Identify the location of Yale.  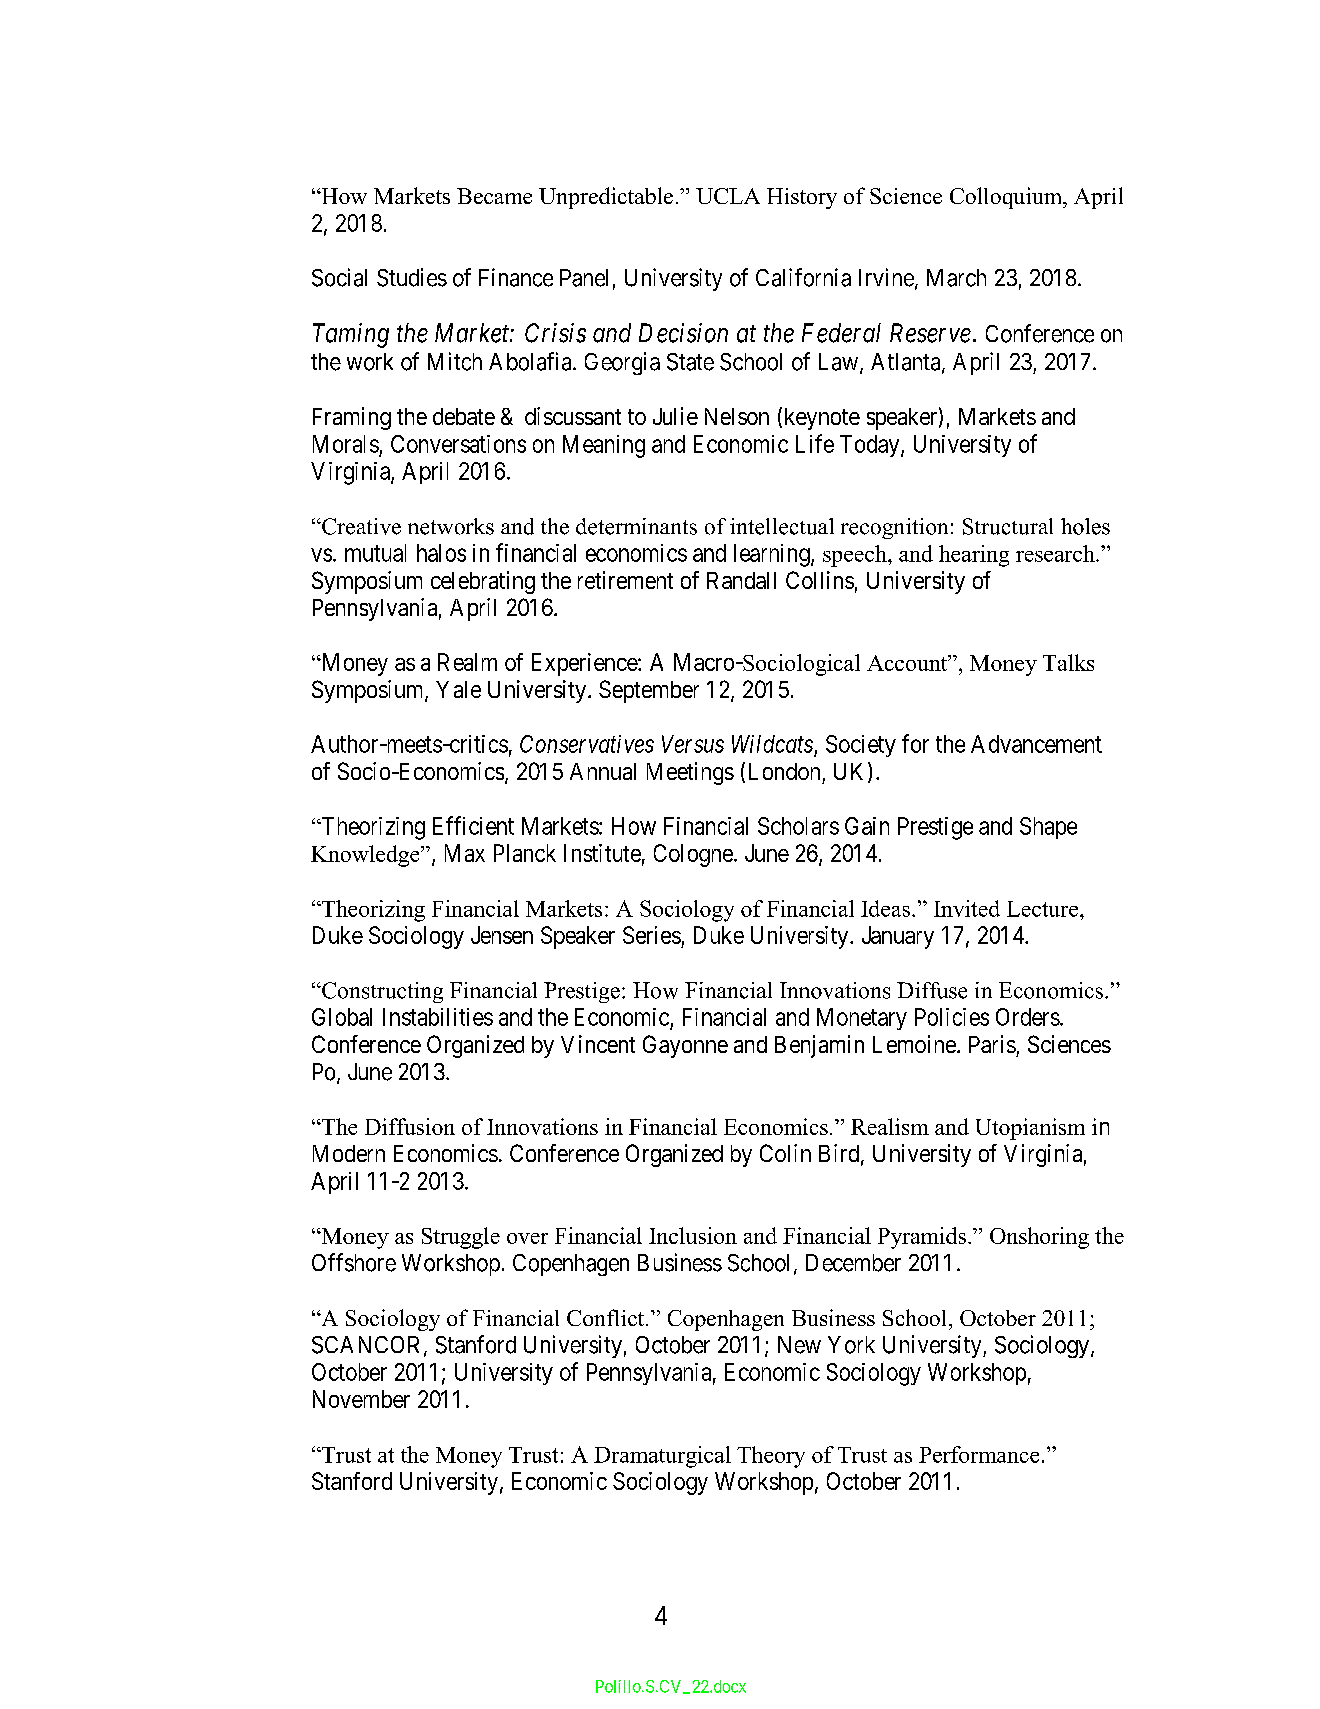
(458, 689).
